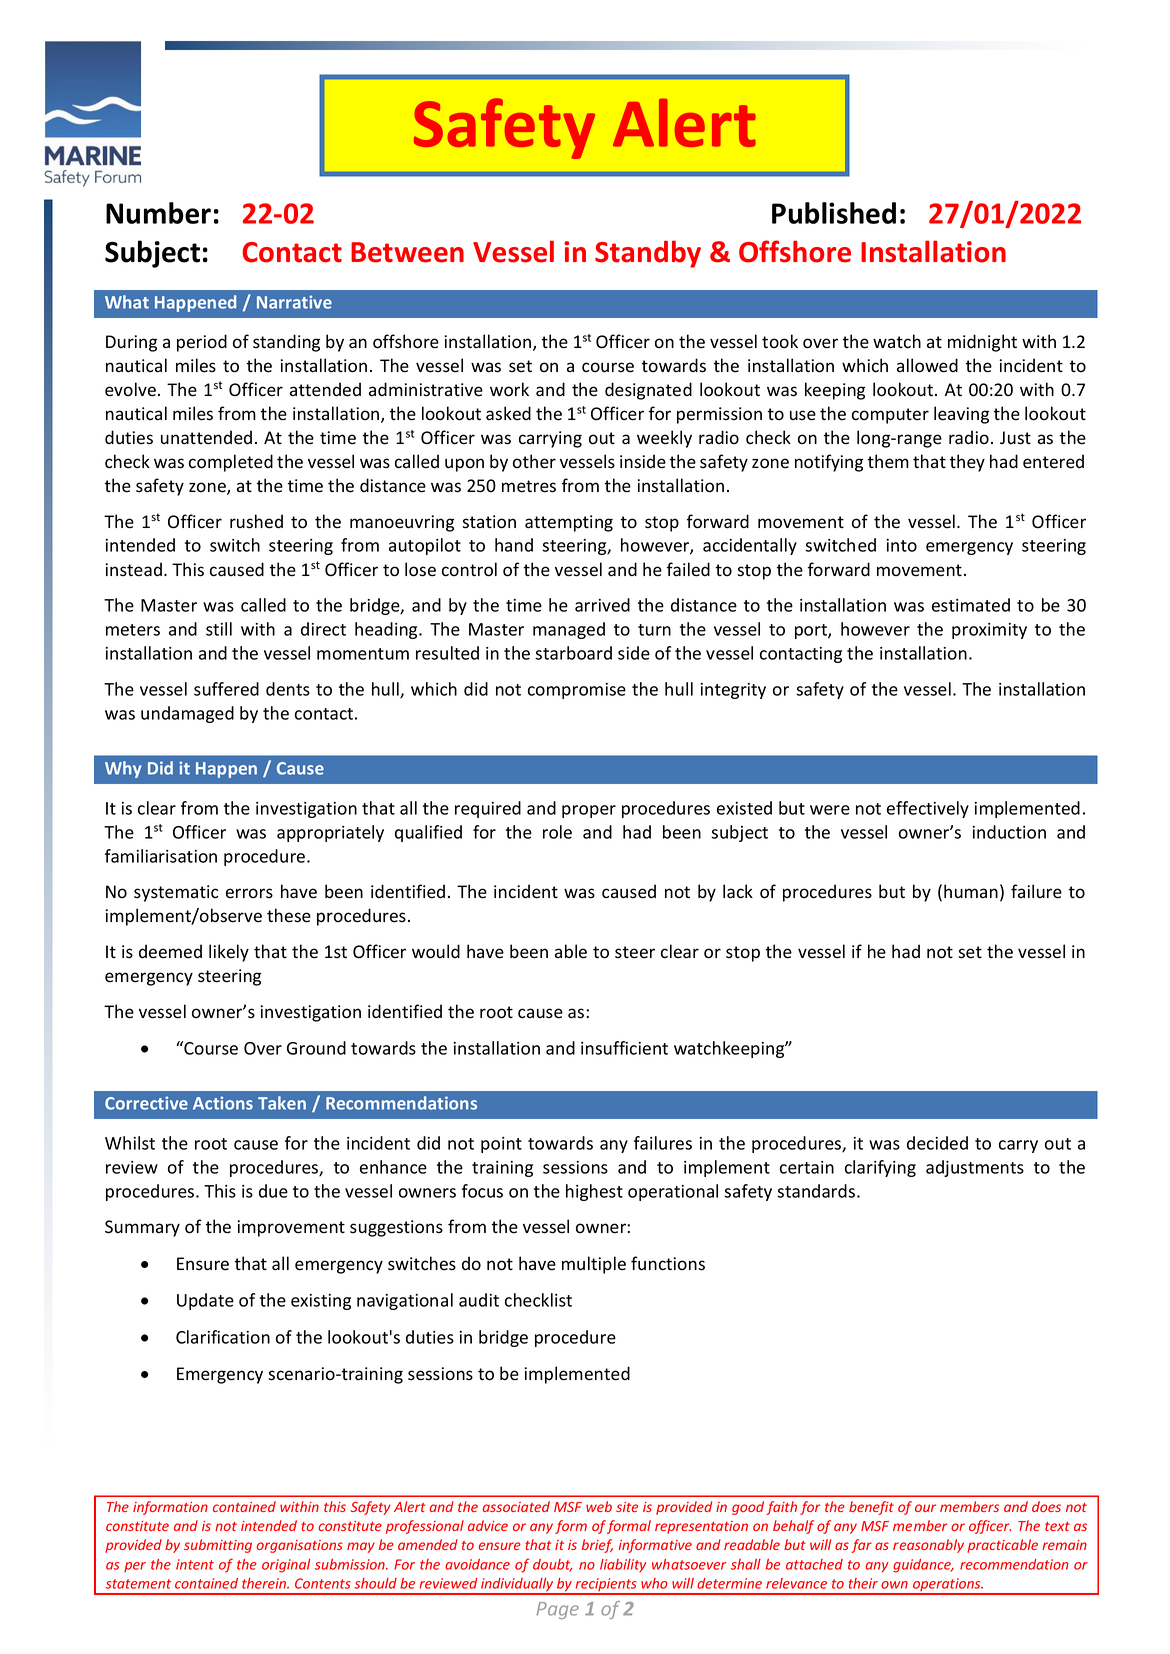 This screenshot has height=1654, width=1170. I want to click on errors, so click(249, 893).
